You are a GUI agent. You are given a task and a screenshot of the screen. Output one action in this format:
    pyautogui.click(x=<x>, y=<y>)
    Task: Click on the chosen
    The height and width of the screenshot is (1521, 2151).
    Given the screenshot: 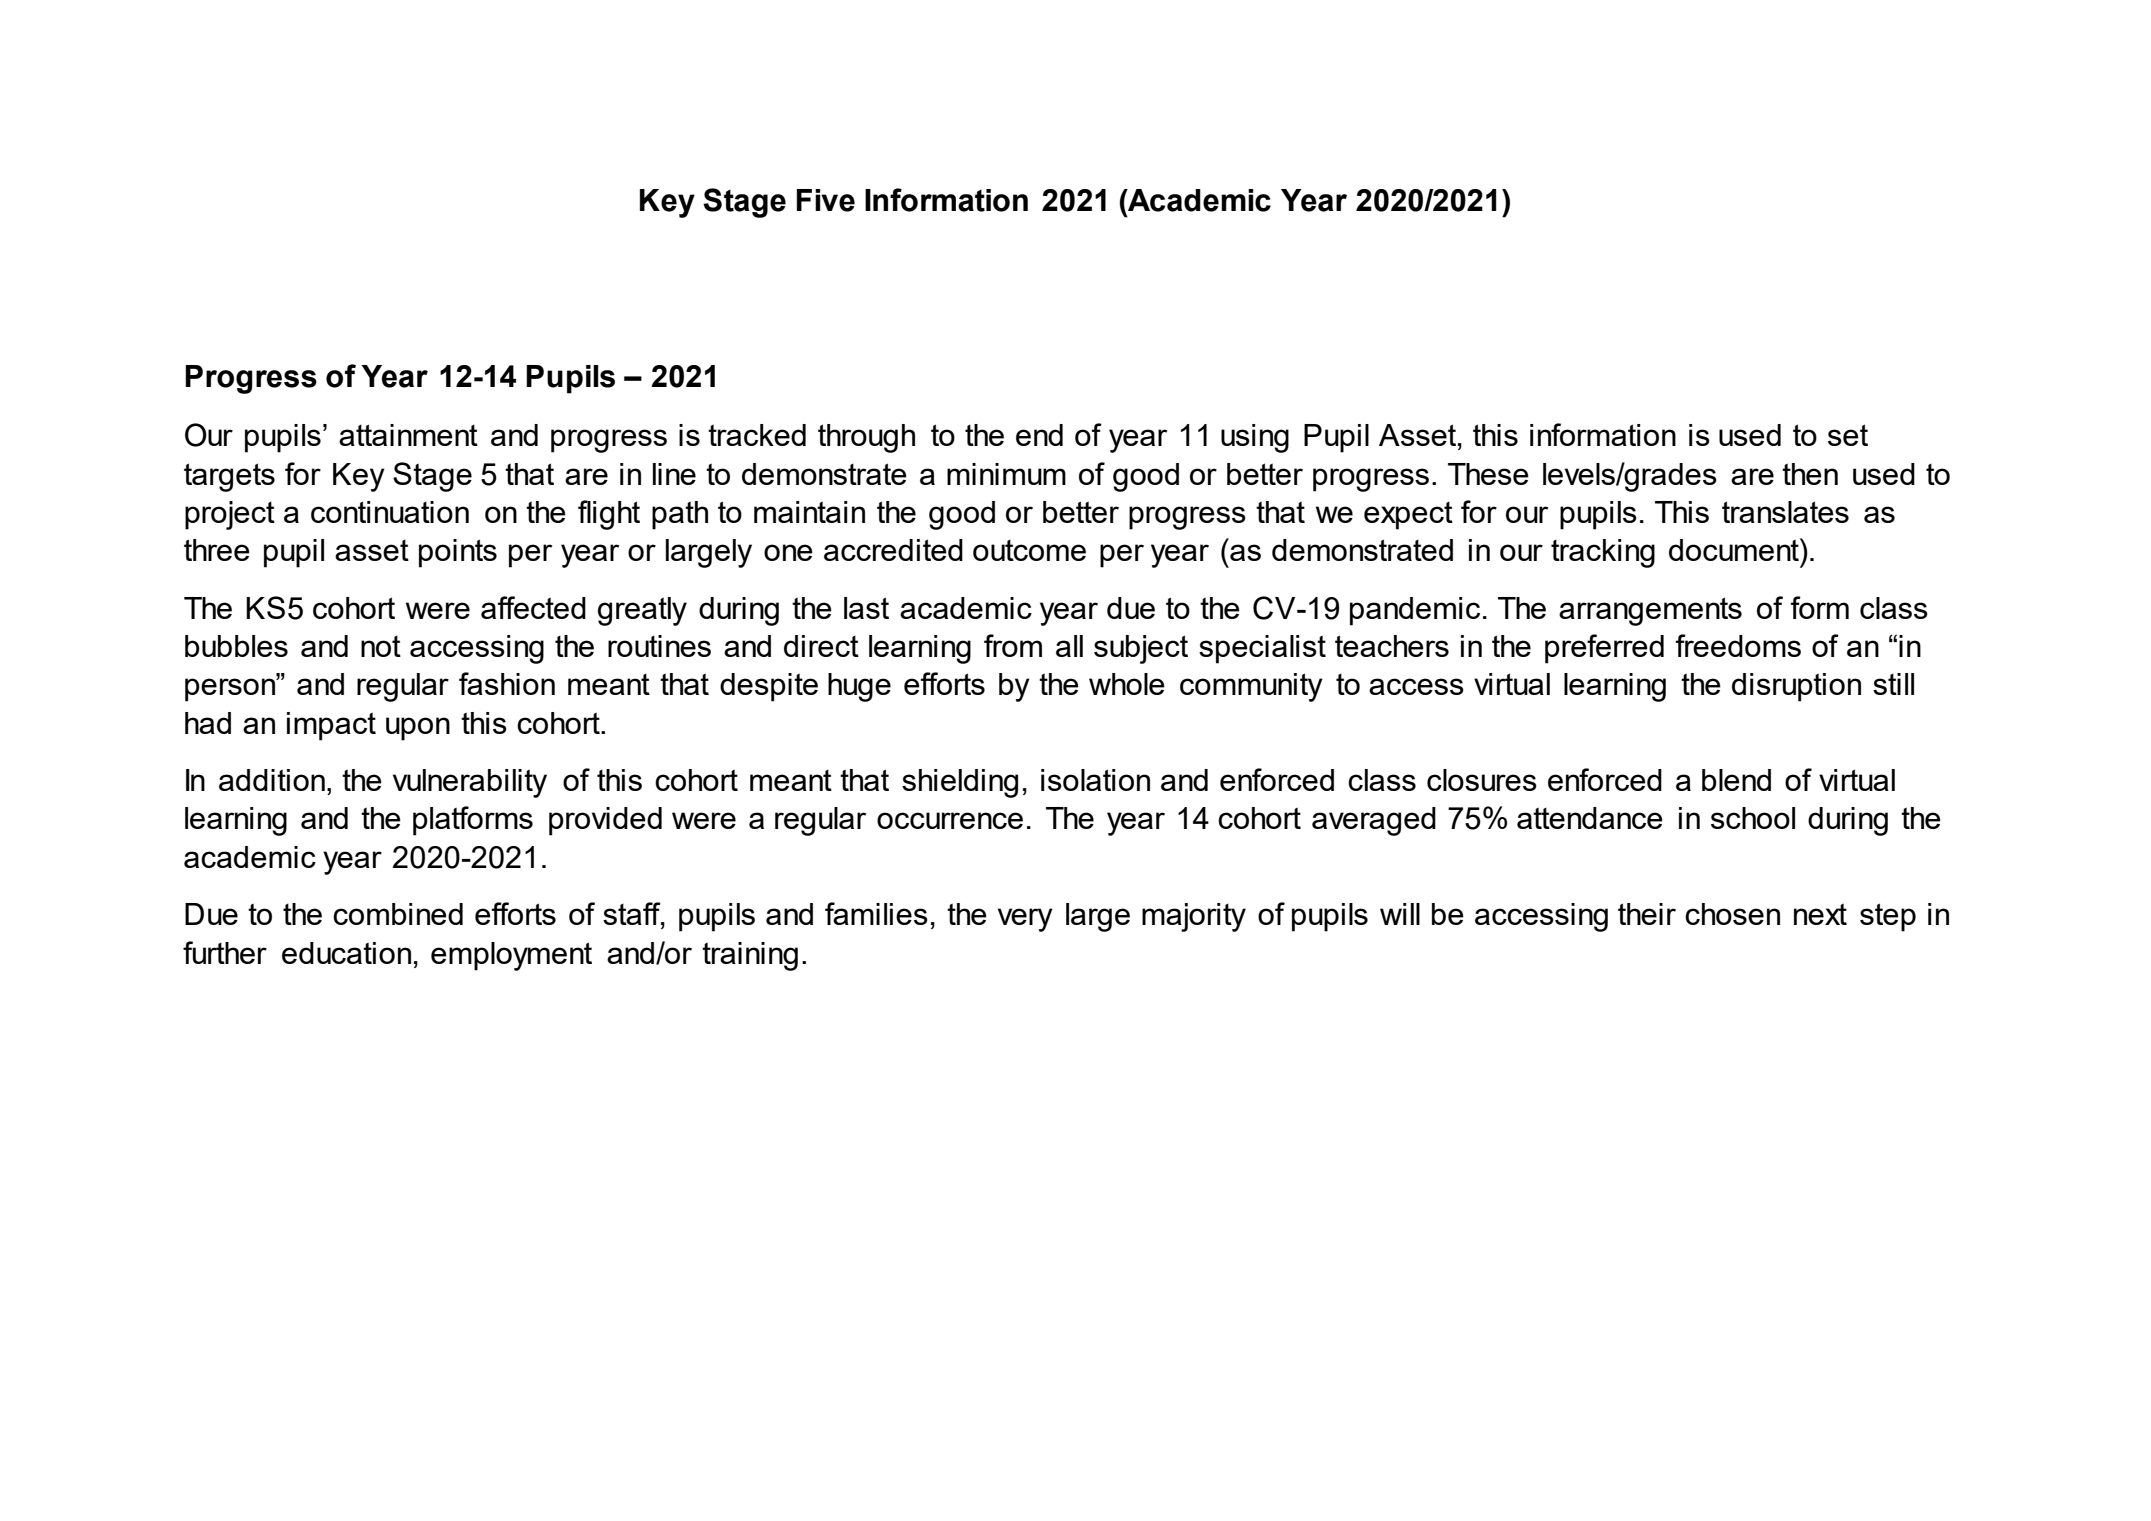 What is the action you would take?
    pyautogui.click(x=1732, y=914)
